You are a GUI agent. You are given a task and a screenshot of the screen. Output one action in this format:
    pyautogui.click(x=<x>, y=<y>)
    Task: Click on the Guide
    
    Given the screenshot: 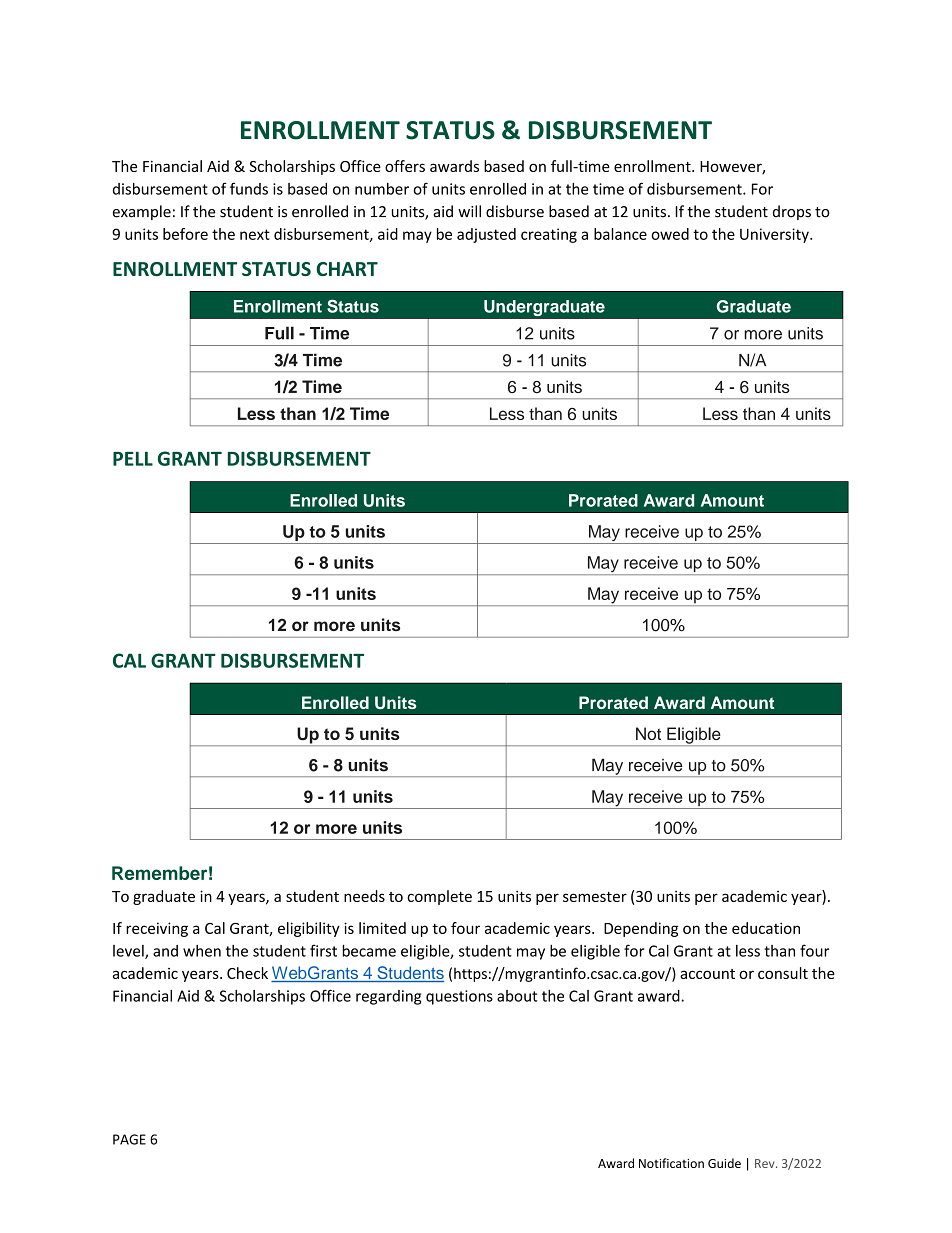 What is the action you would take?
    pyautogui.click(x=724, y=1163)
